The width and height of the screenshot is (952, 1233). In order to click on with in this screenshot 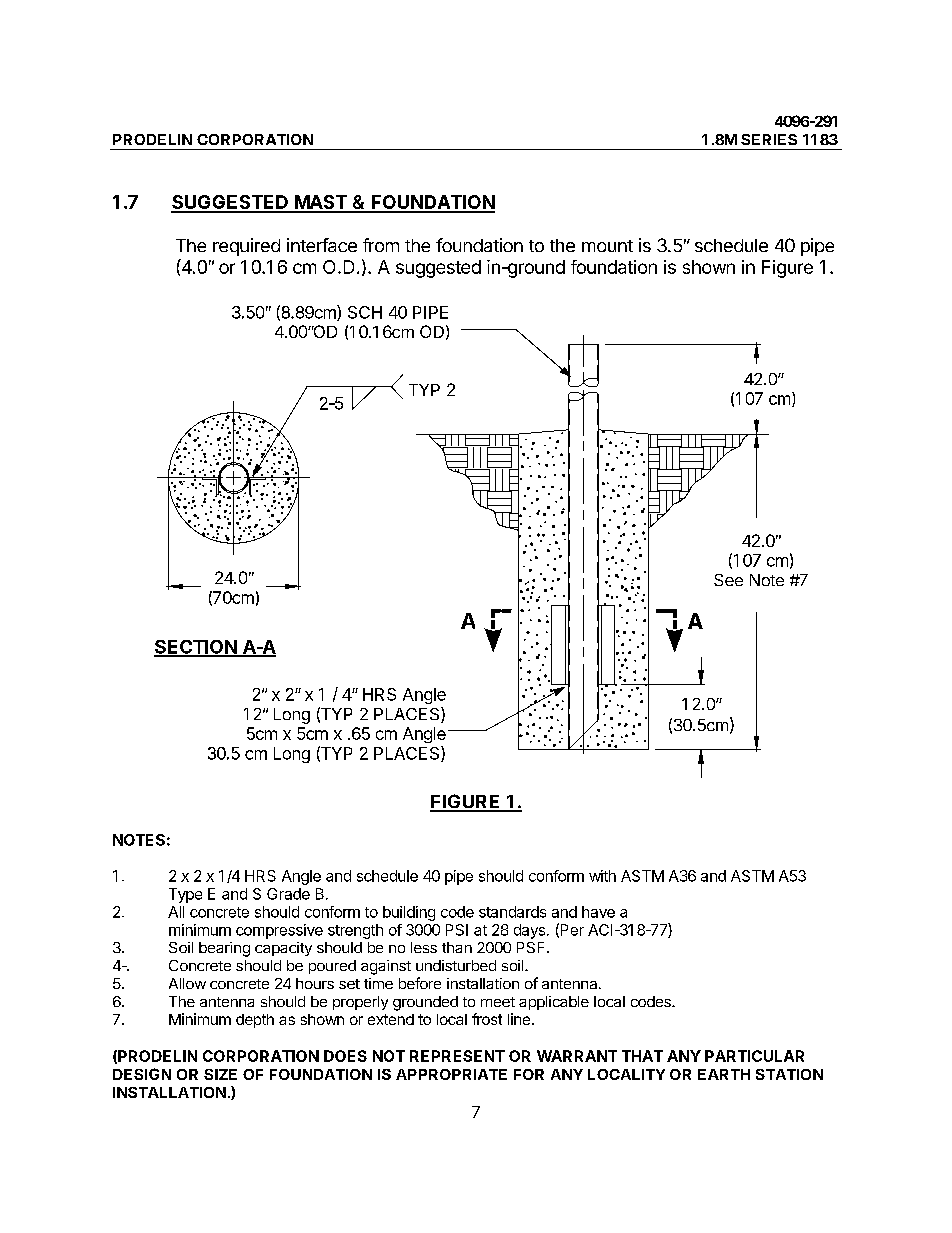, I will do `click(602, 876)`.
